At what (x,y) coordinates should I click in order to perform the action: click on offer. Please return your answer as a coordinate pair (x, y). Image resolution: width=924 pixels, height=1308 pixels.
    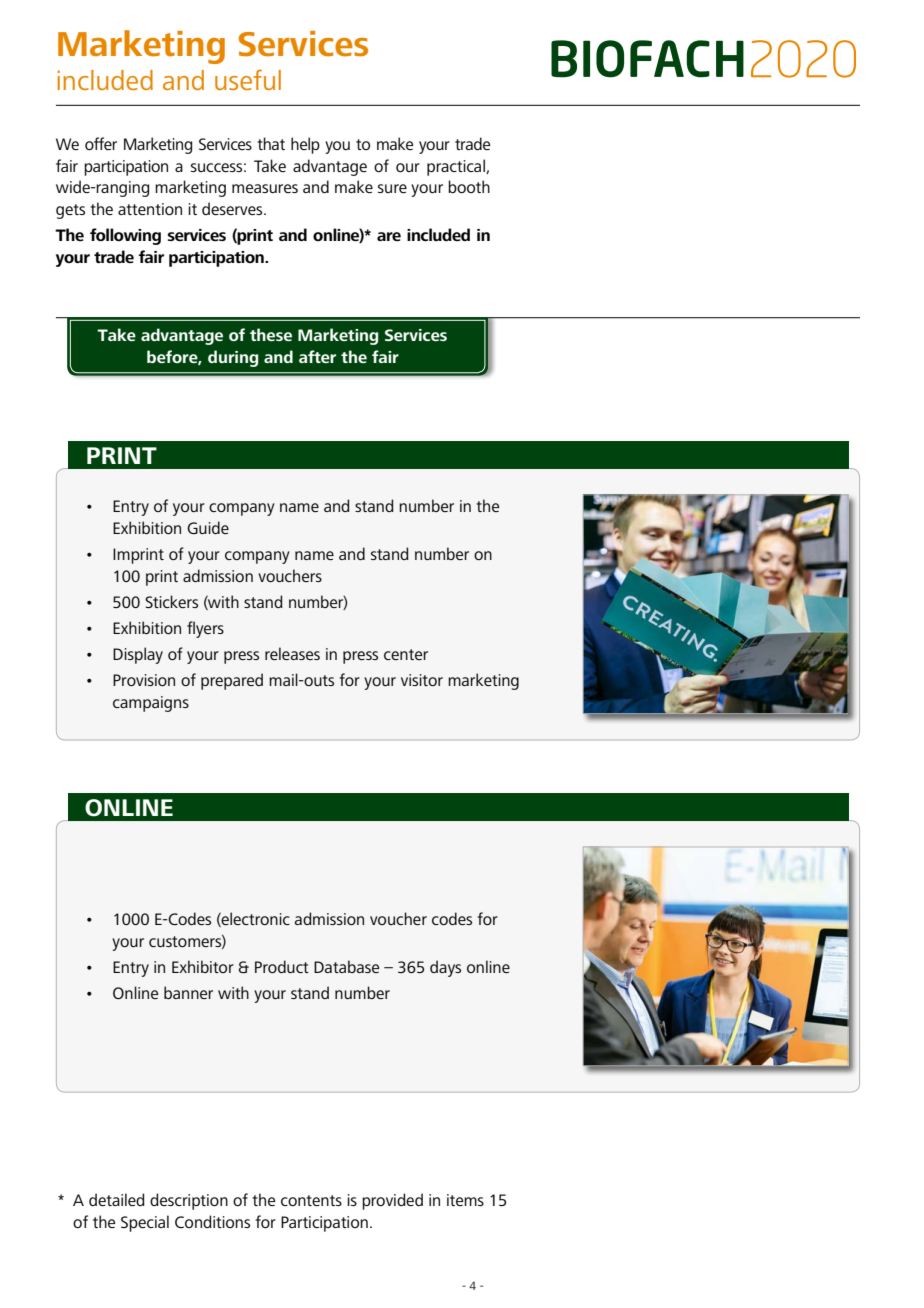
    Looking at the image, I should click on (101, 143).
